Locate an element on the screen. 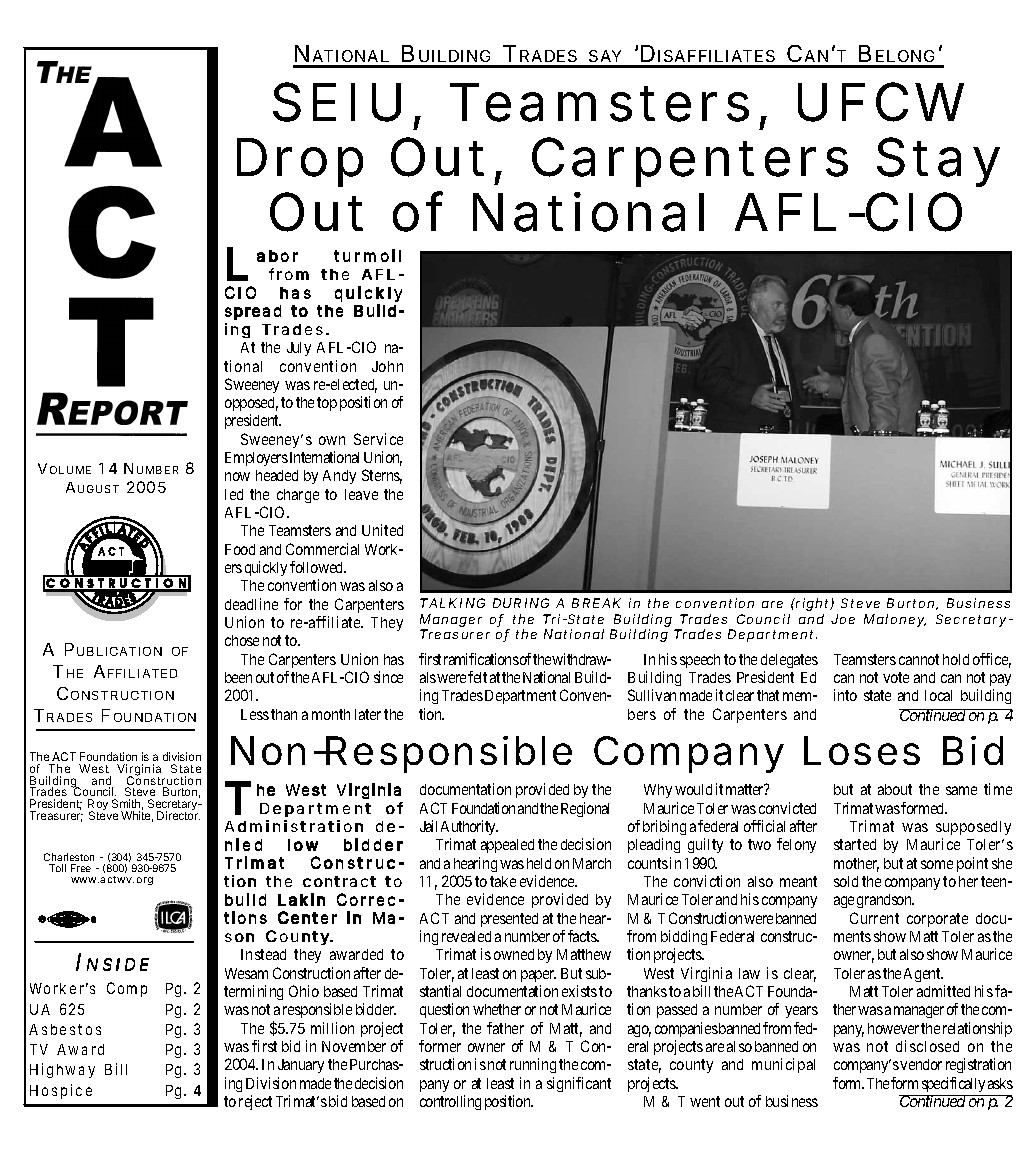 This screenshot has height=1154, width=1036. John is located at coordinates (387, 366).
